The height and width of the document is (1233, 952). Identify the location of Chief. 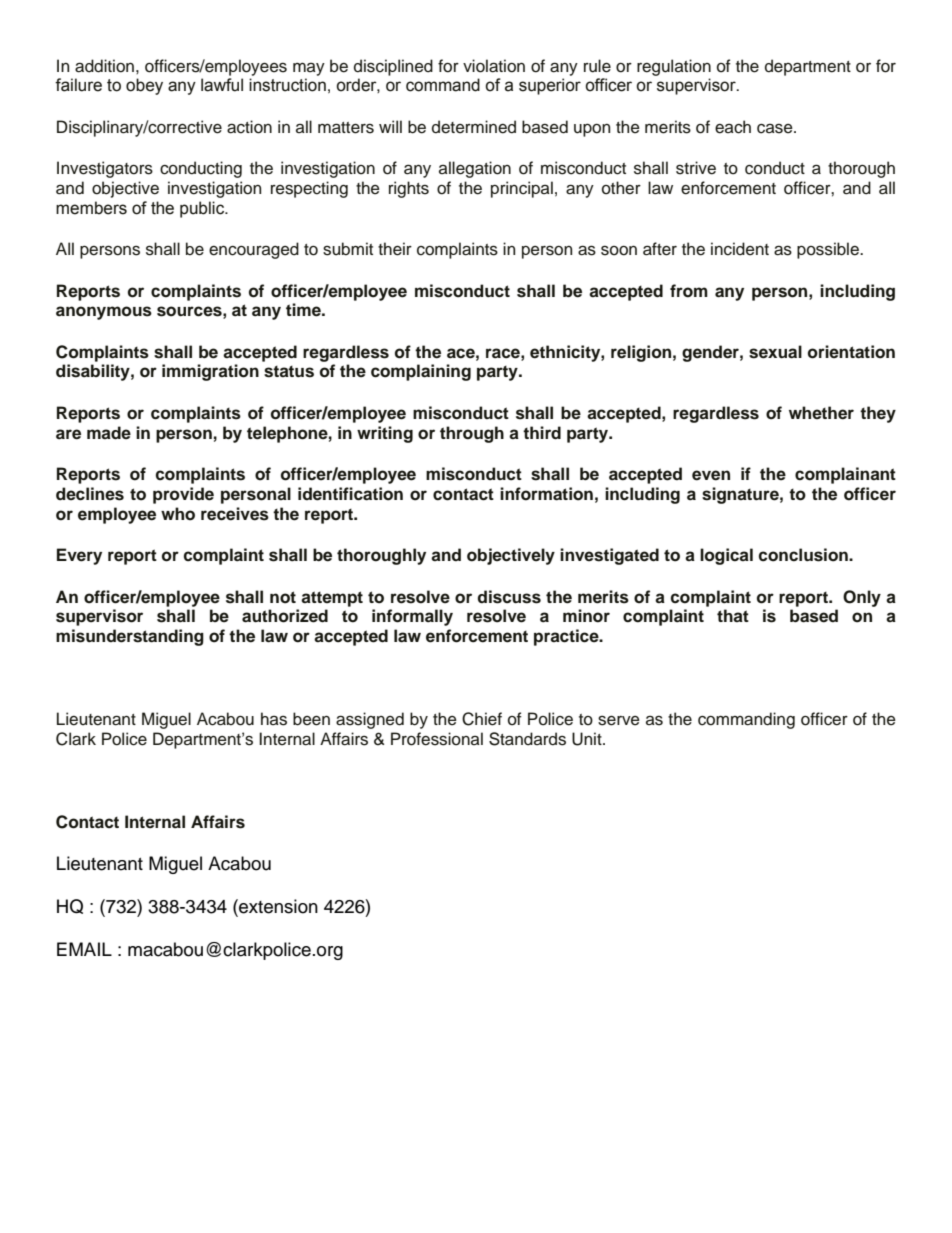
(482, 719).
